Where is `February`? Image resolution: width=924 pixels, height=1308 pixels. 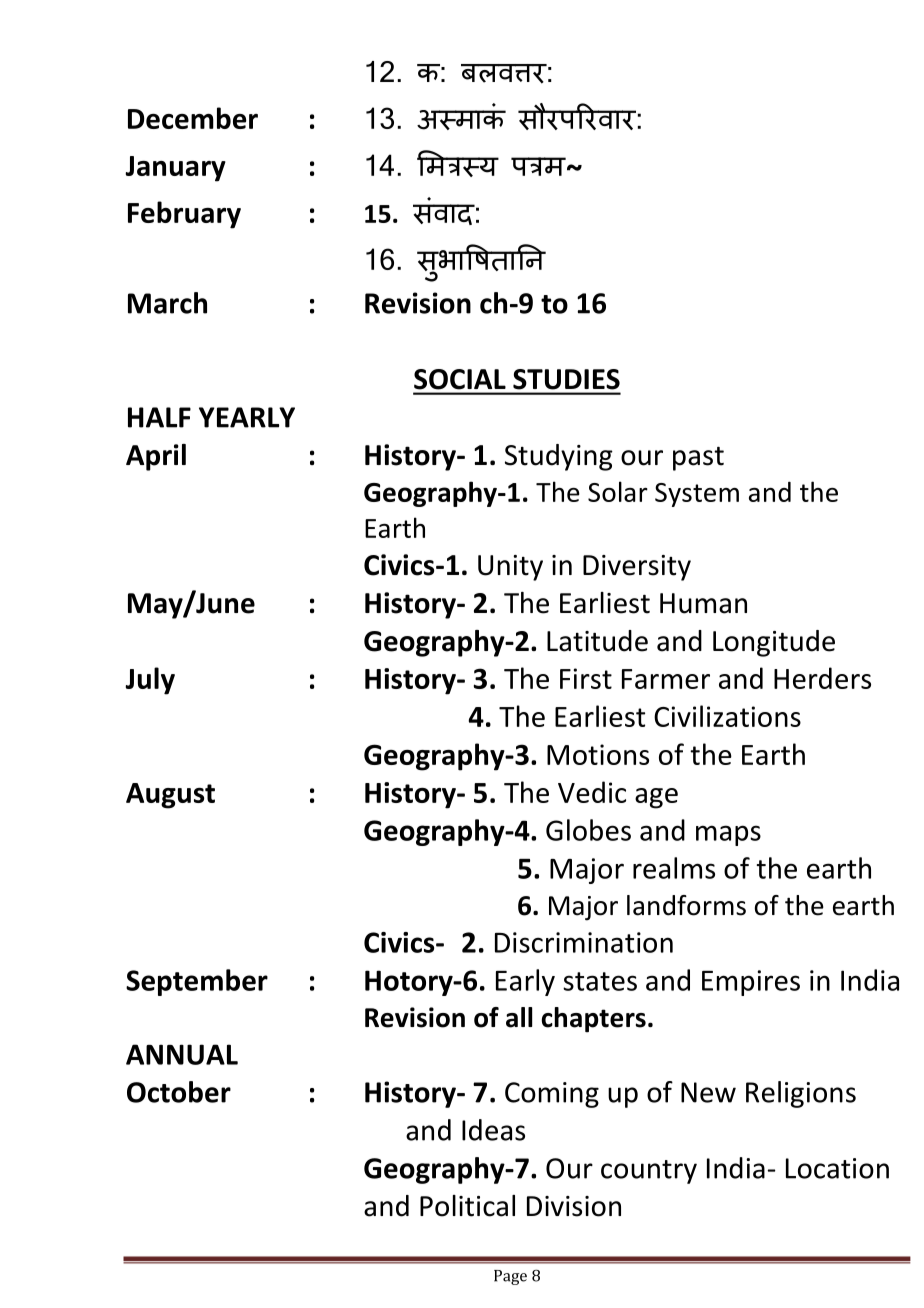
February is located at coordinates (184, 215).
